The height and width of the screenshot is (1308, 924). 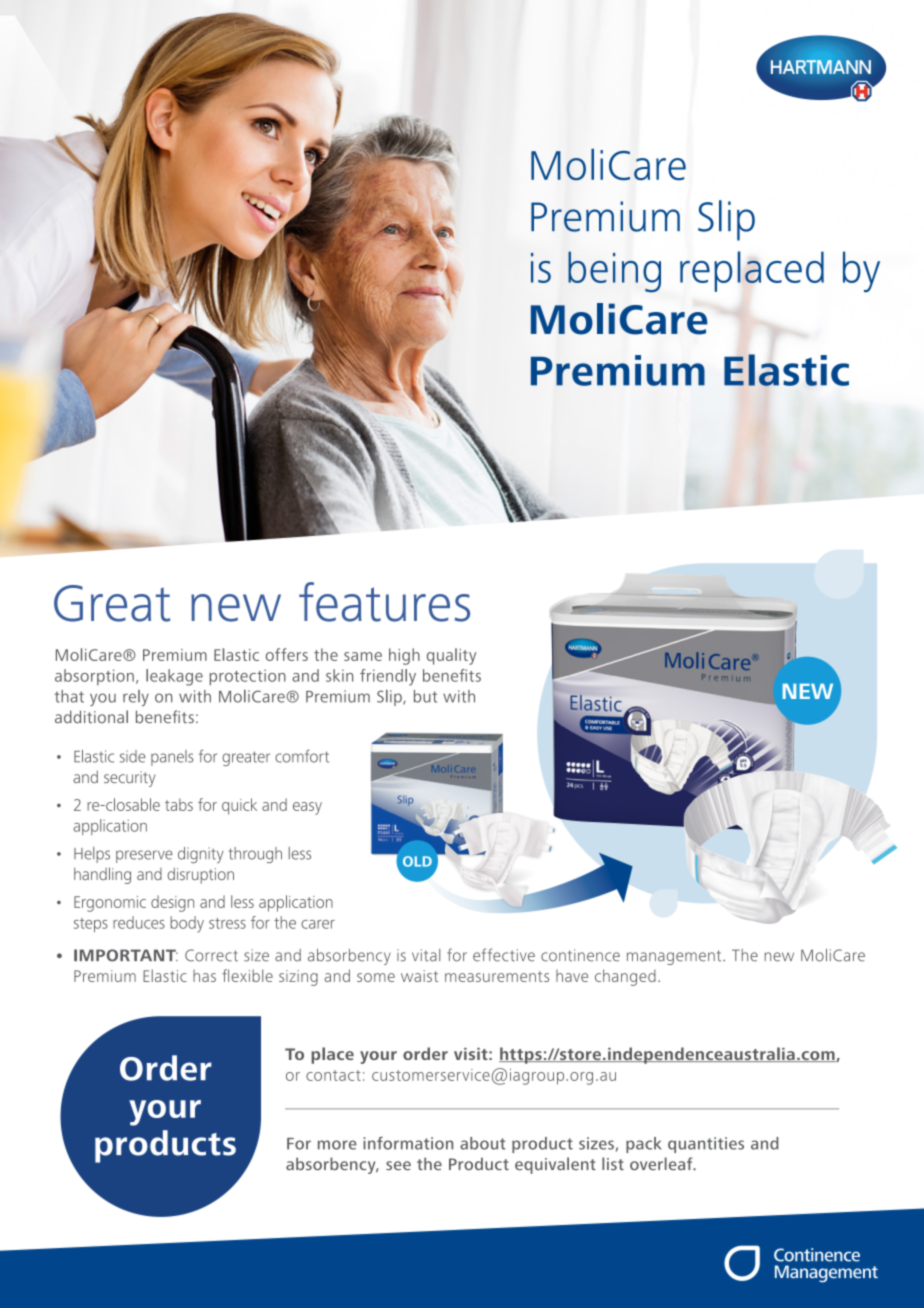 I want to click on tabs, so click(x=179, y=804).
